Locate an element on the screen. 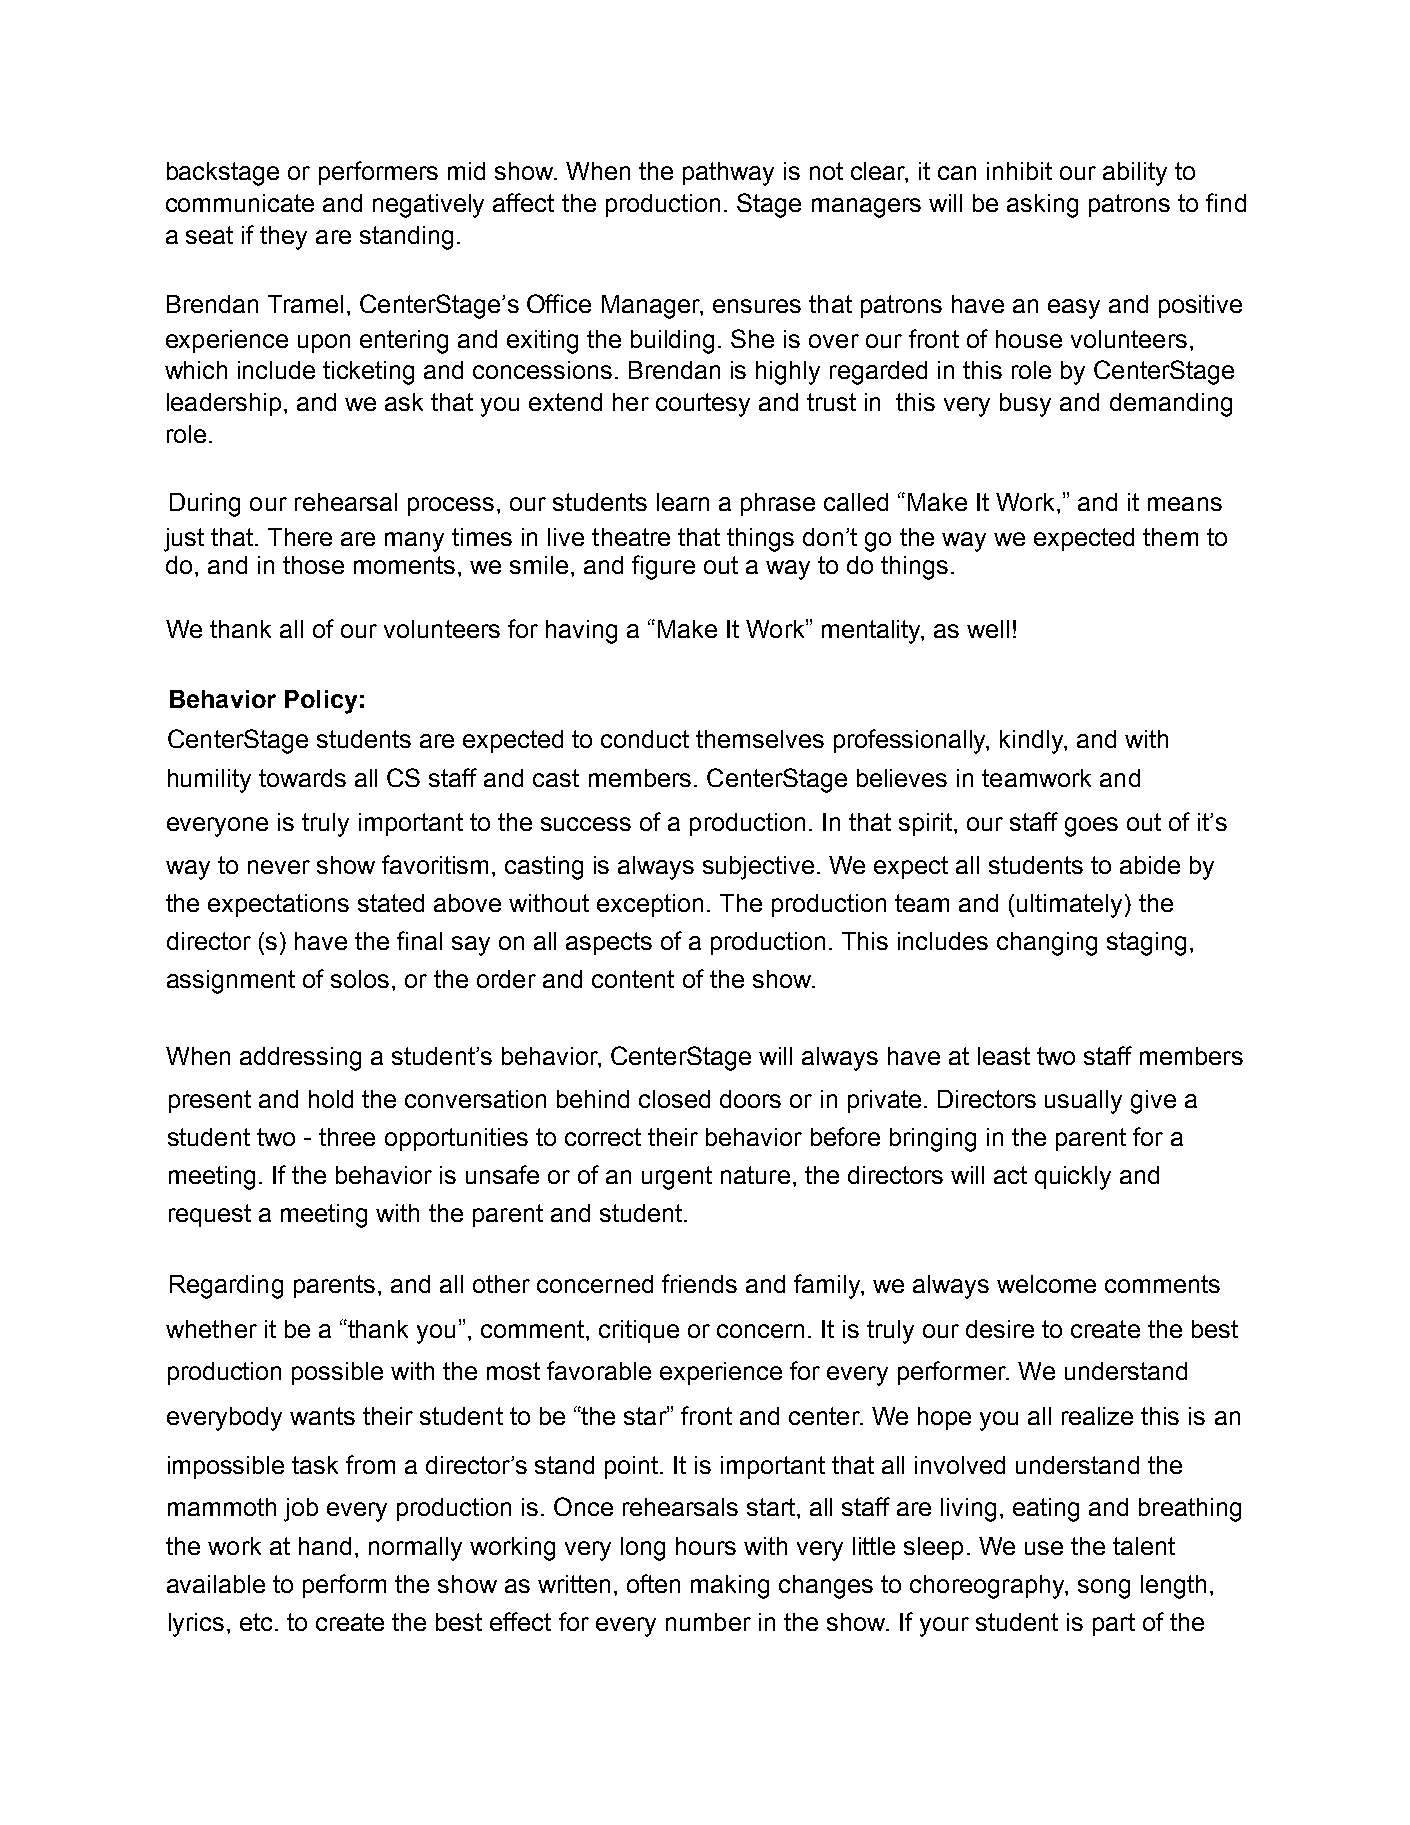 This screenshot has height=1825, width=1410. hand is located at coordinates (325, 1546).
